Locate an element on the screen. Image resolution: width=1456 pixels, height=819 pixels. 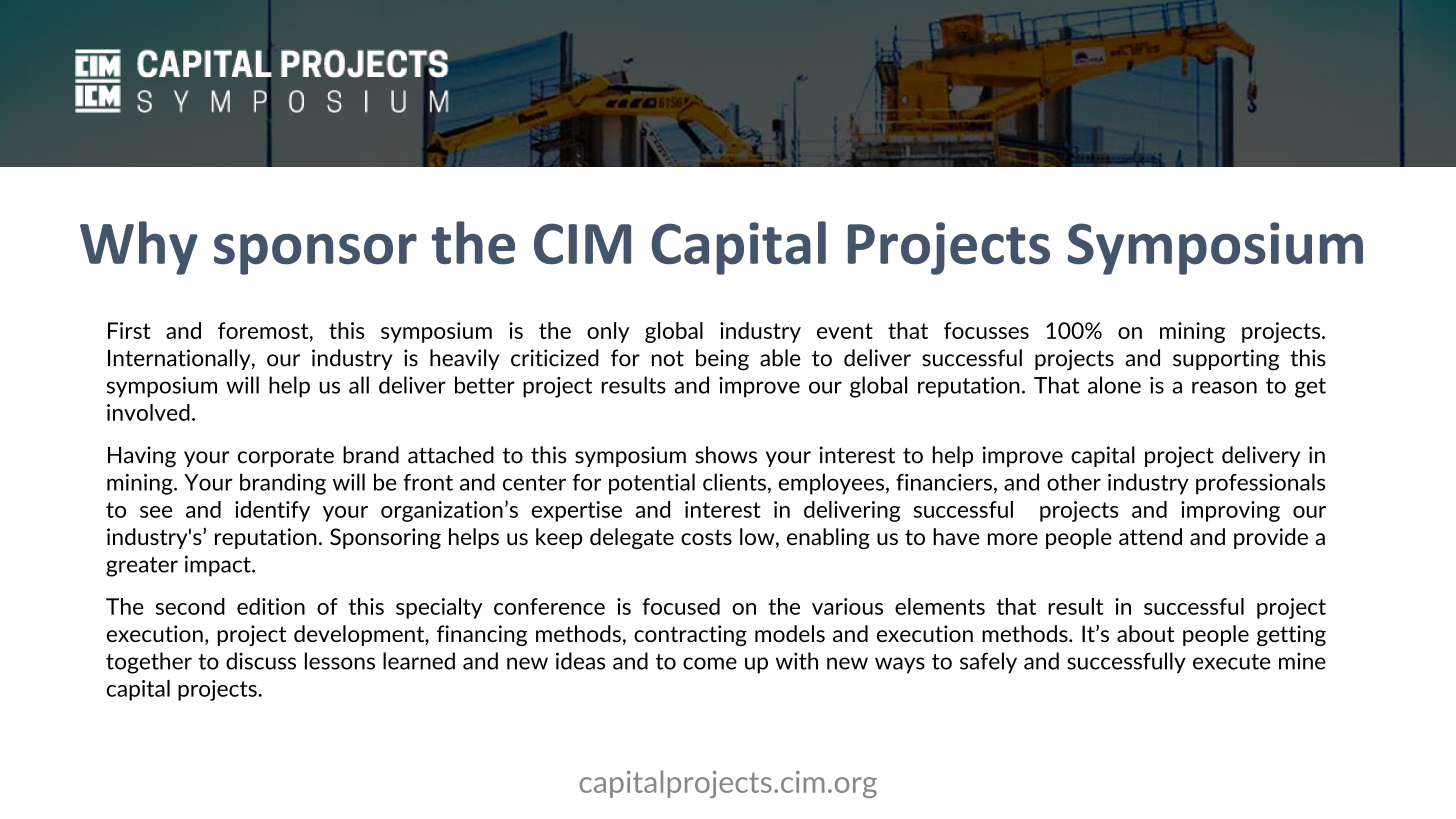
Why is located at coordinates (139, 248).
